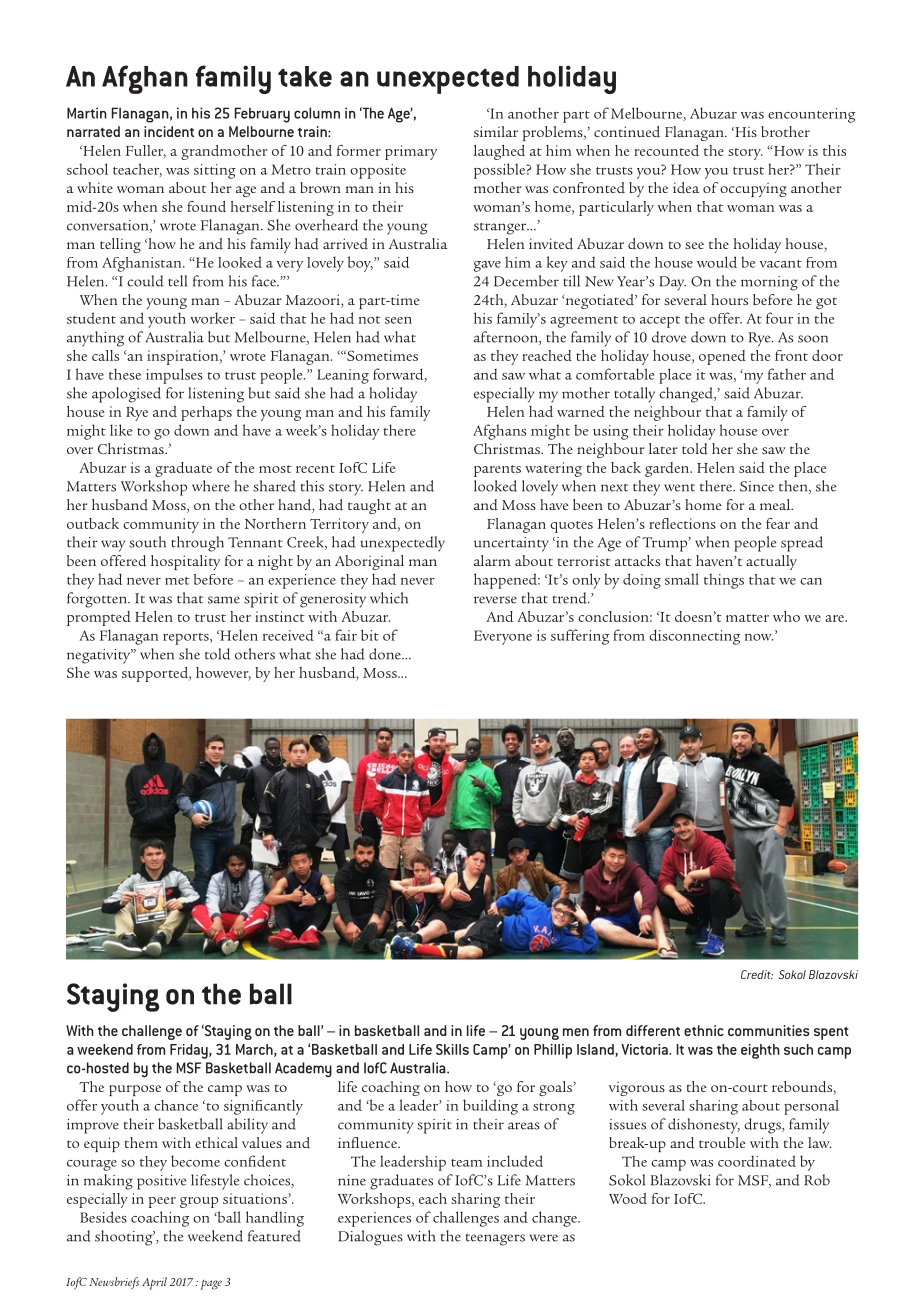  I want to click on impulses, so click(174, 376).
